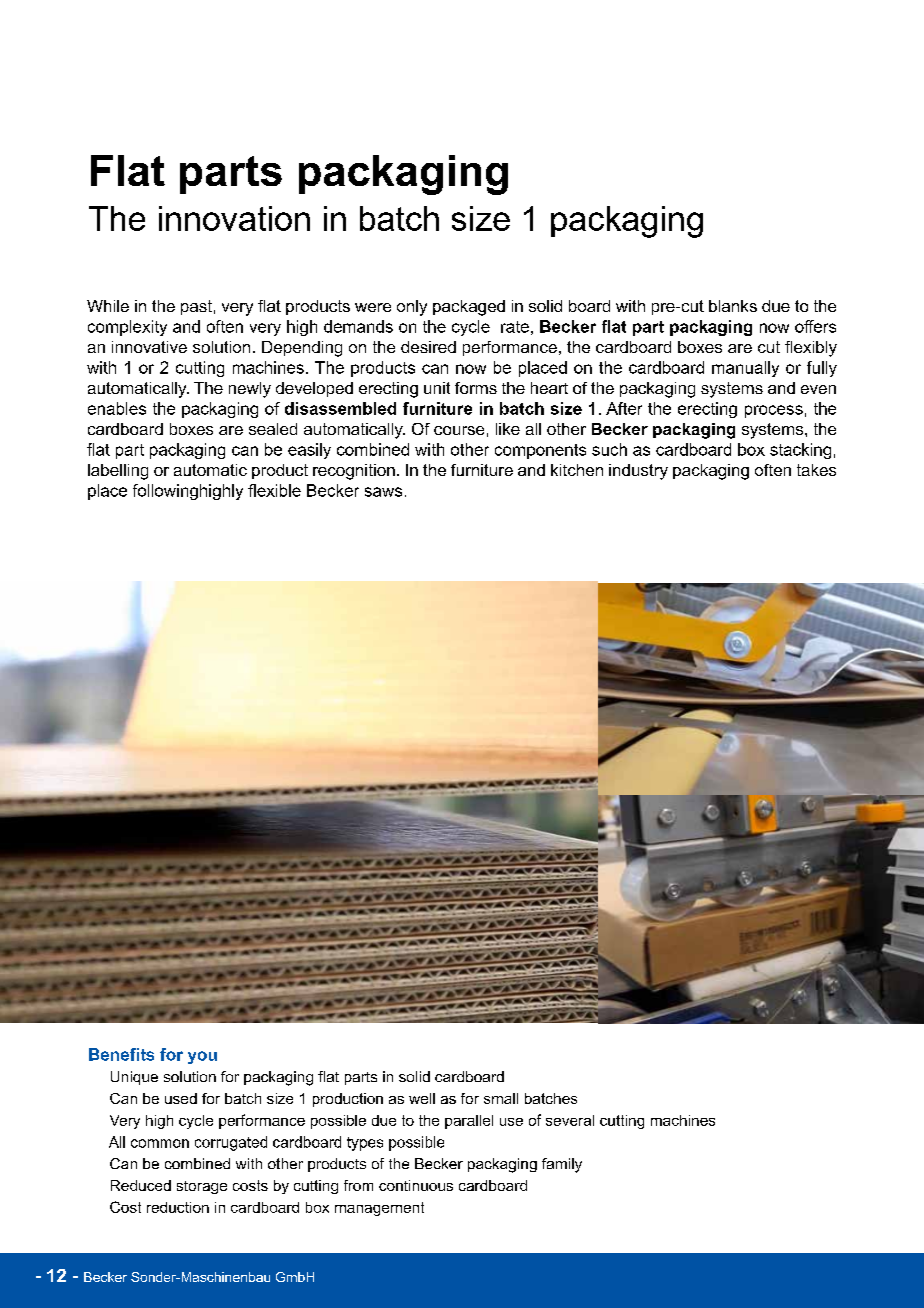  Describe the element at coordinates (501, 1098) in the document. I see `small` at that location.
